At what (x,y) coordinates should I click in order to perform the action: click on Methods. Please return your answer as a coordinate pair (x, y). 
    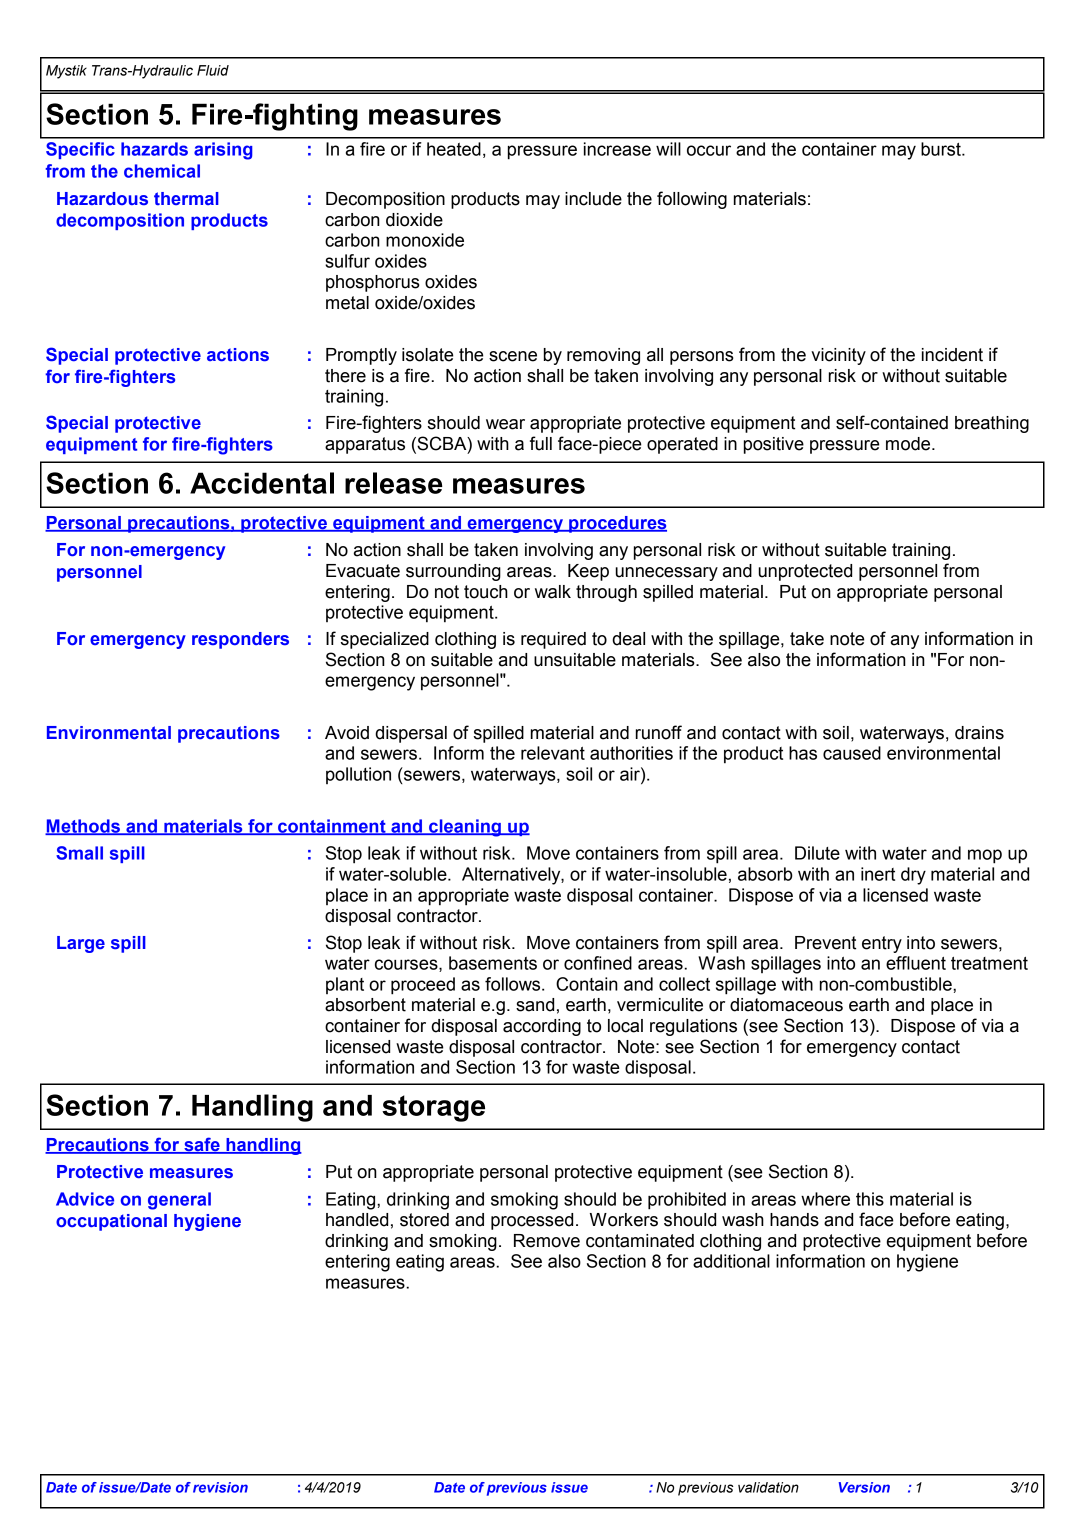
    Looking at the image, I should click on (83, 827).
